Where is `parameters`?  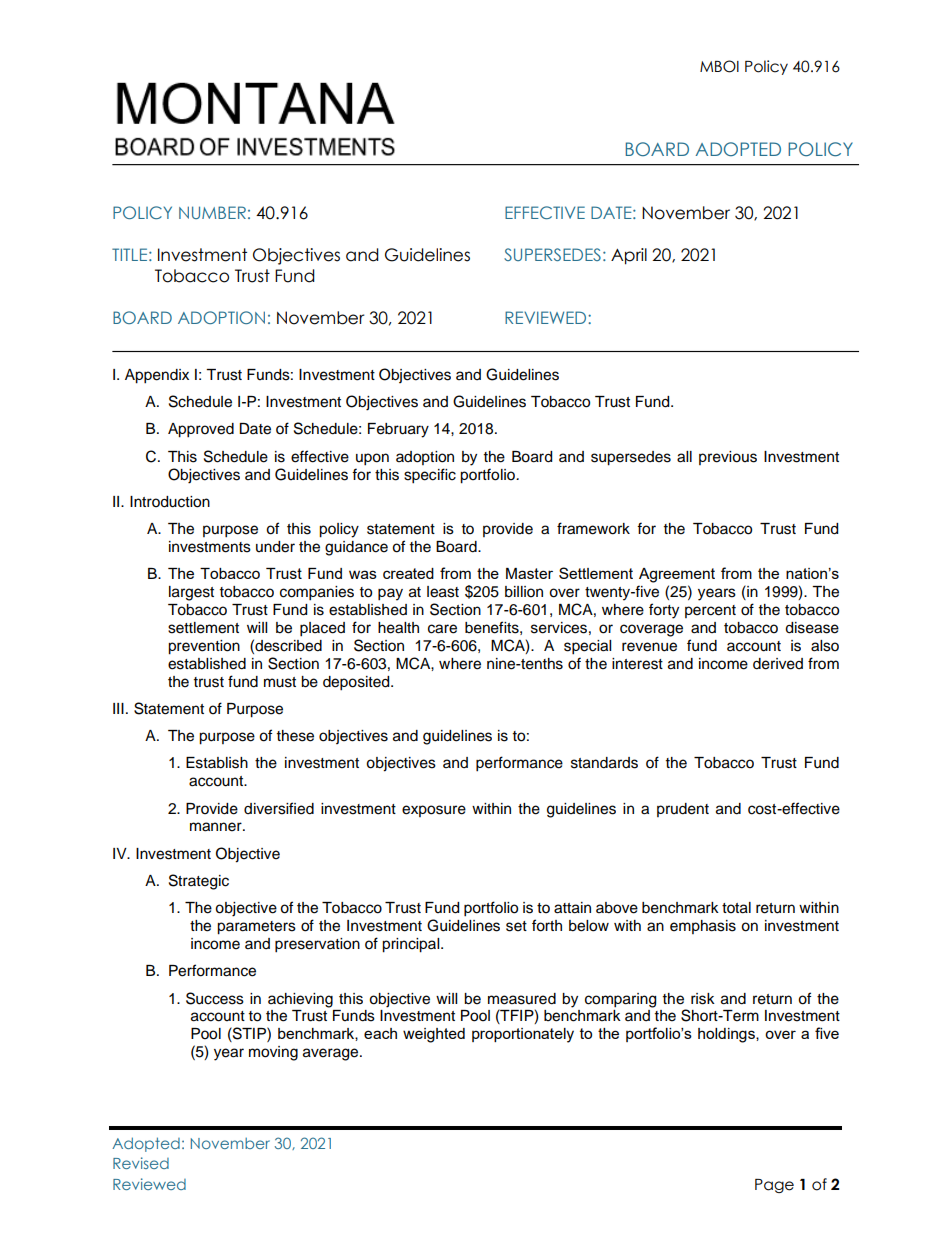 parameters is located at coordinates (256, 928).
